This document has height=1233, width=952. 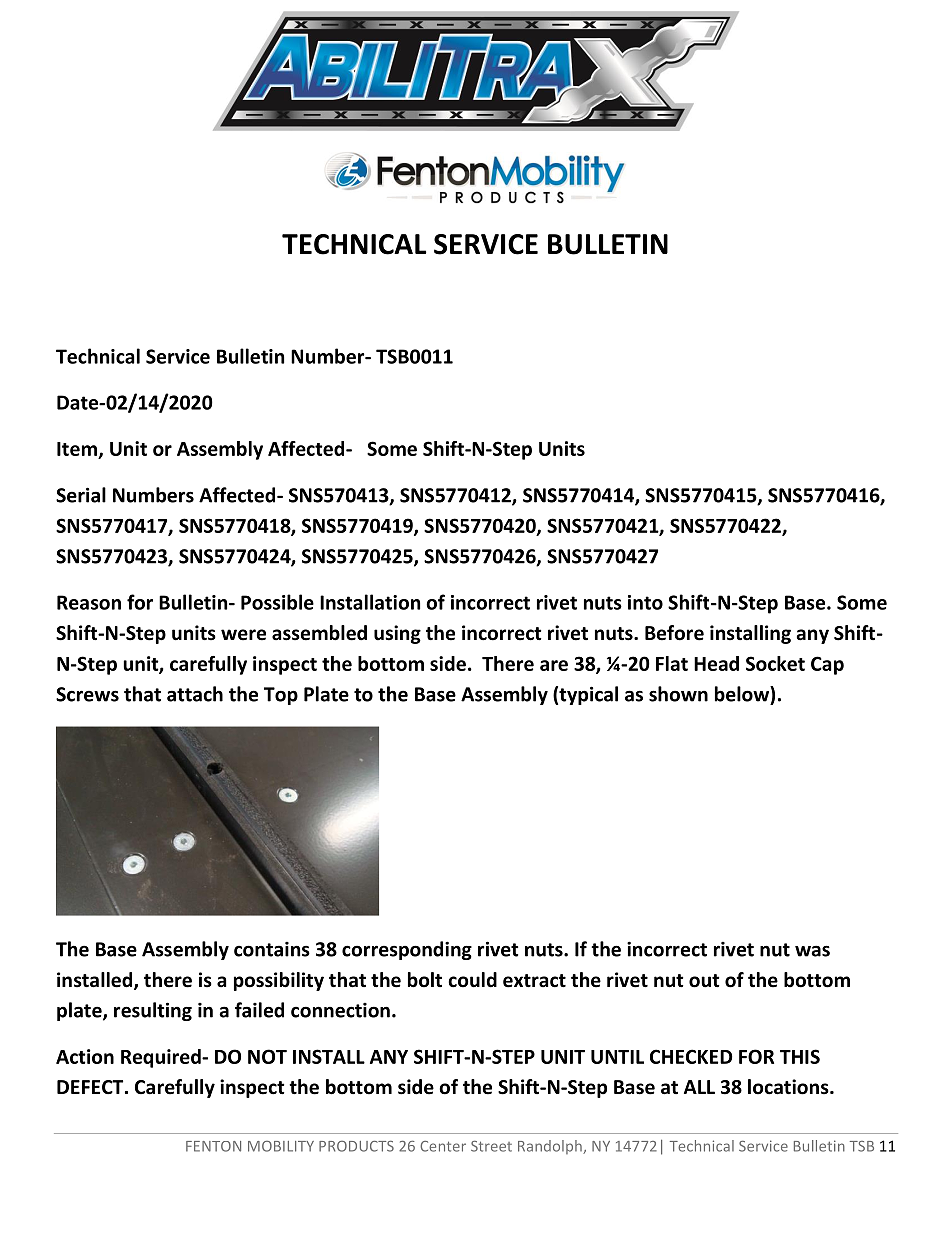 What do you see at coordinates (77, 449) in the document?
I see `Item` at bounding box center [77, 449].
